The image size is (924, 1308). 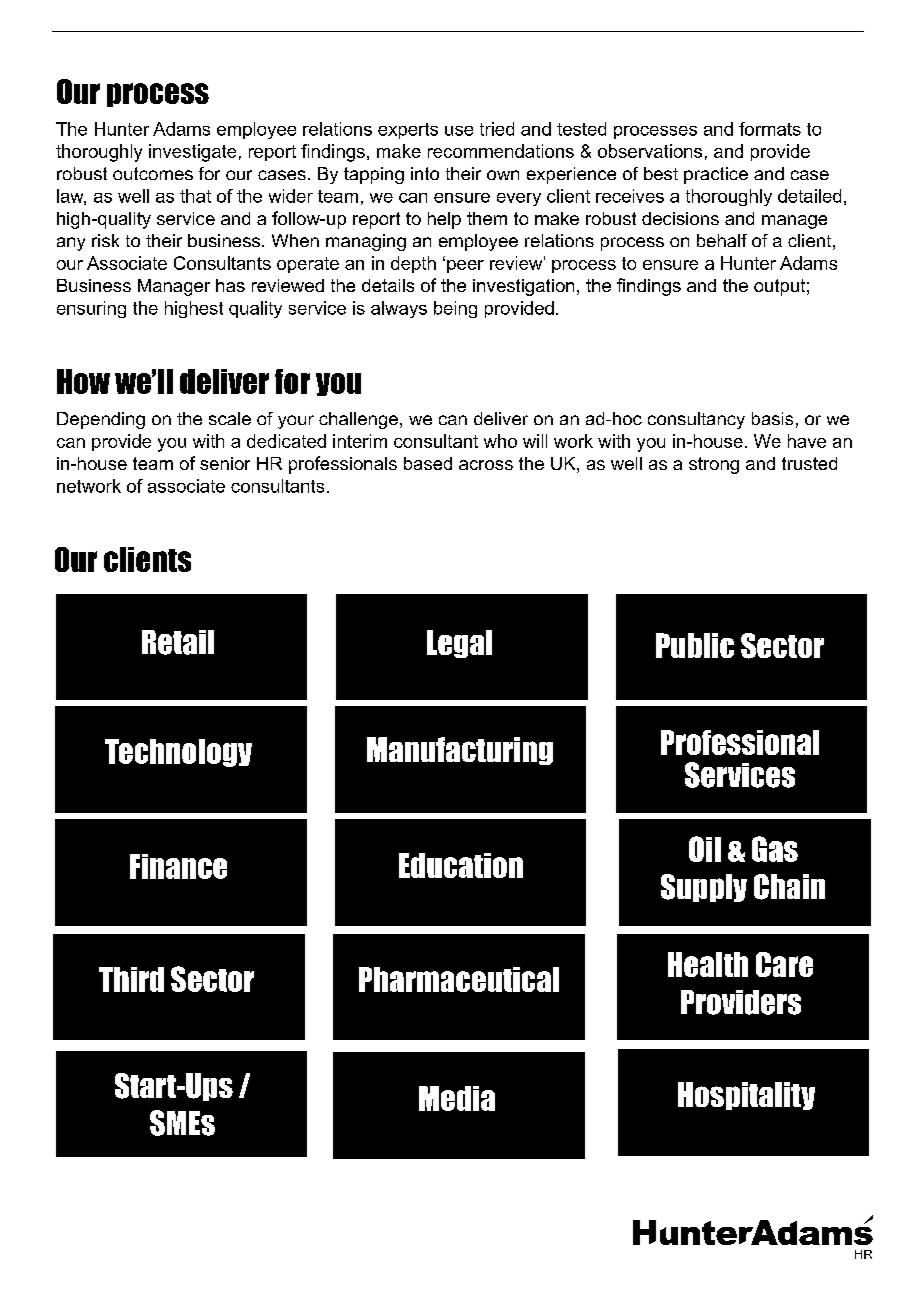 What do you see at coordinates (153, 173) in the page?
I see `outcomes` at bounding box center [153, 173].
